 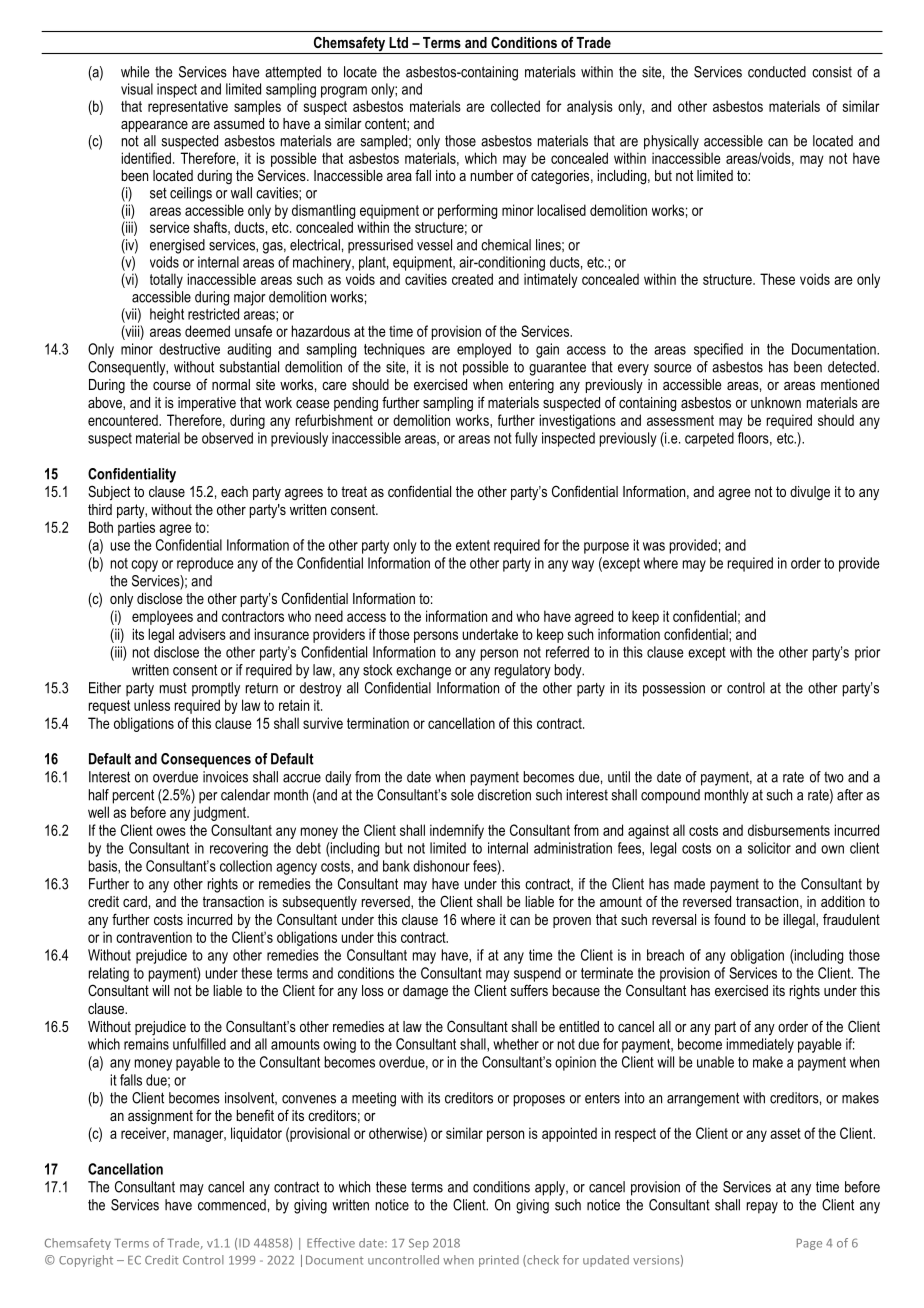 I want to click on collected, so click(x=515, y=106).
